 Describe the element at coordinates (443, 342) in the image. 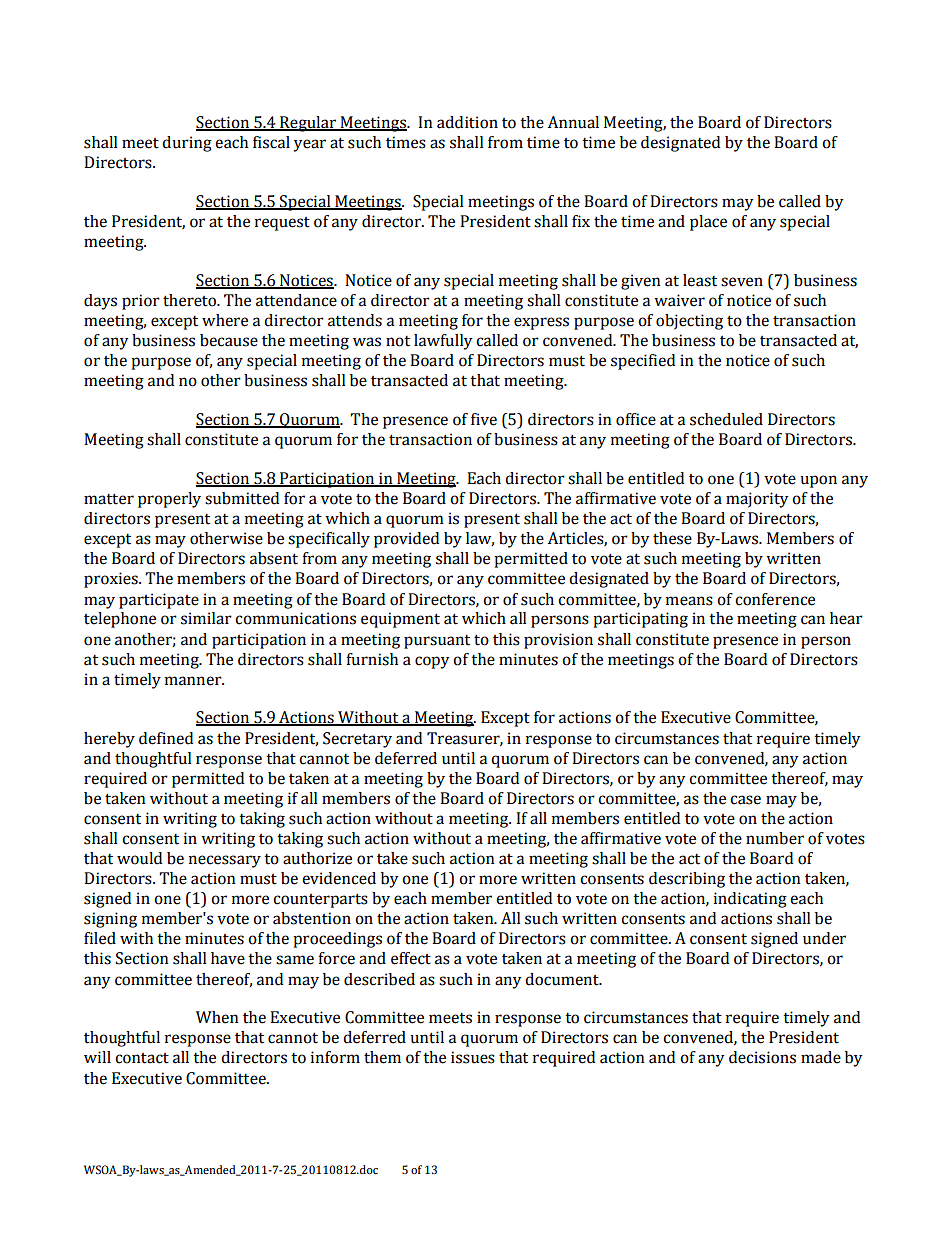

I see `lawfully` at that location.
